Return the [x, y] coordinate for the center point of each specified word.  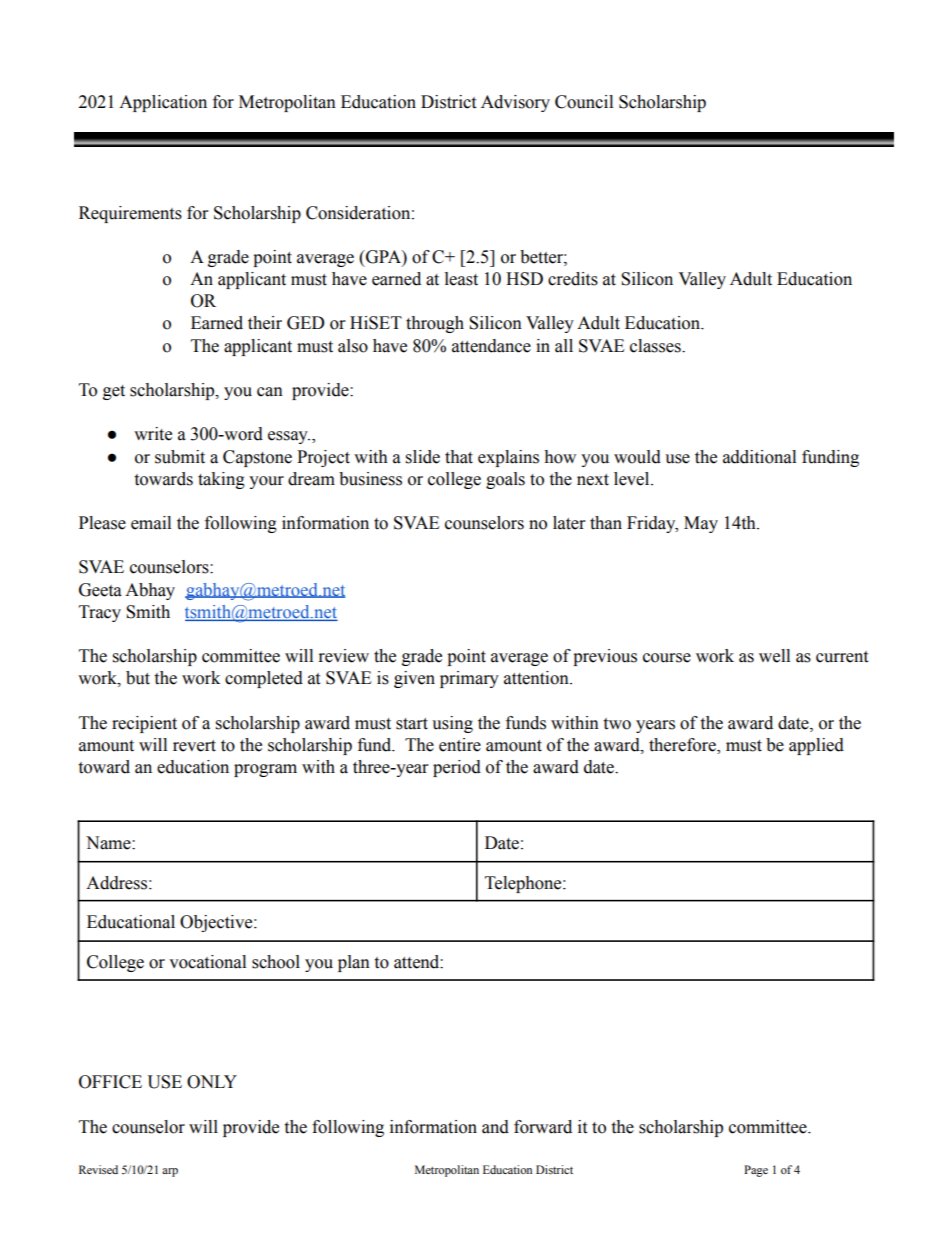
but [138, 678]
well [774, 656]
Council [584, 102]
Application [163, 103]
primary [469, 679]
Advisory [515, 103]
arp [170, 1172]
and [495, 1127]
